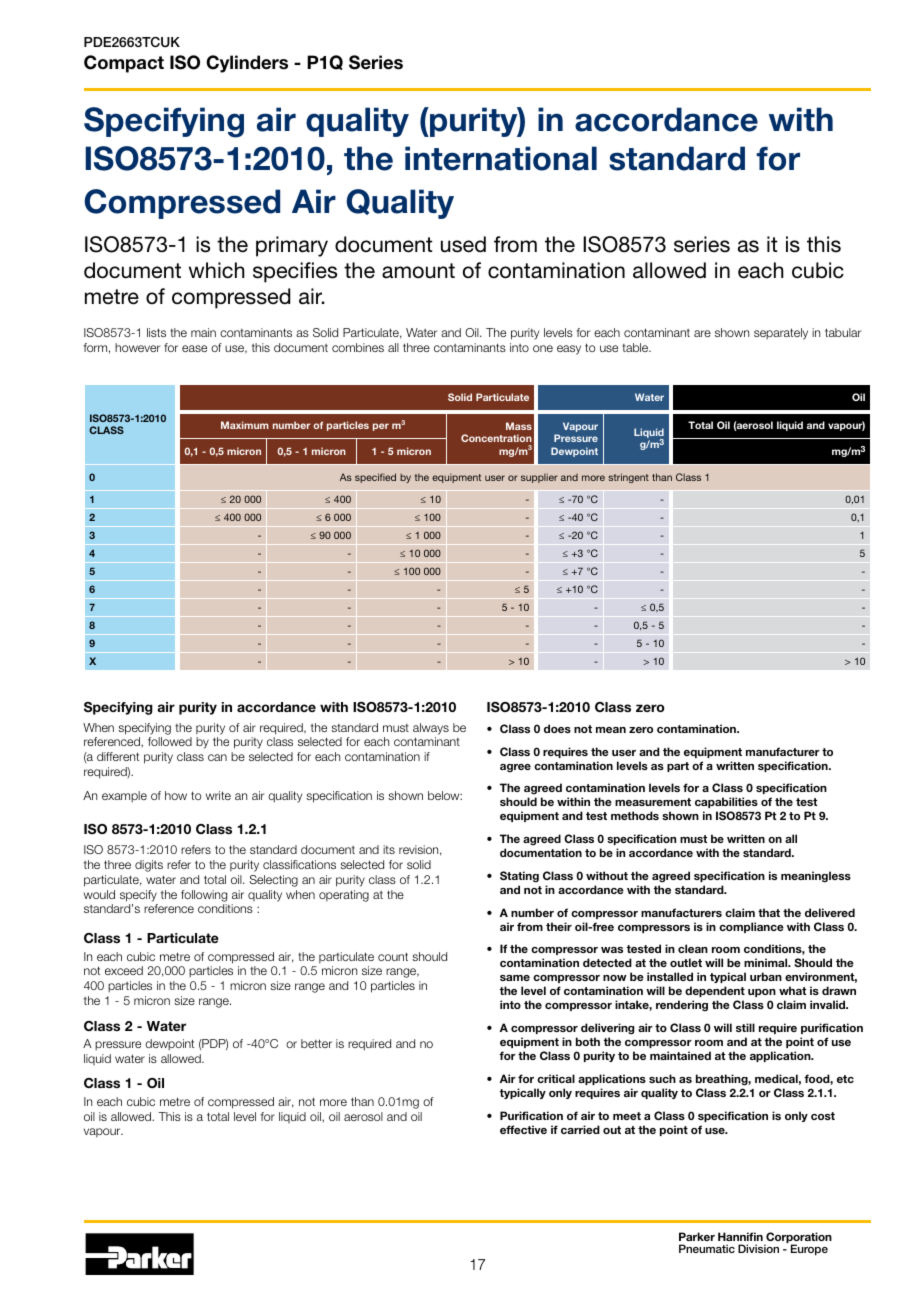 The height and width of the screenshot is (1308, 924). I want to click on effective, so click(523, 1129).
